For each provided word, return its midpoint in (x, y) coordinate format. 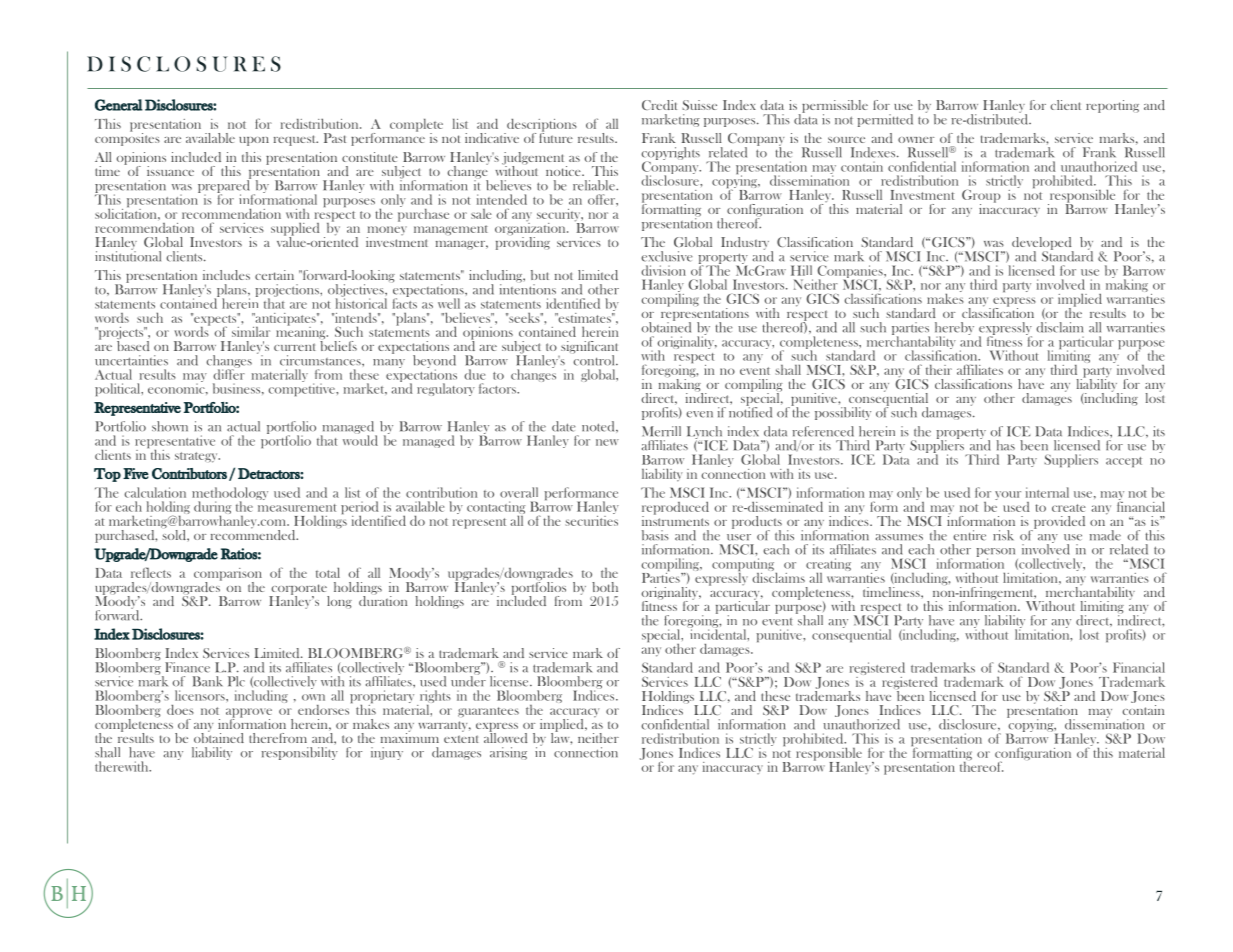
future (556, 136)
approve (249, 714)
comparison (228, 575)
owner (916, 140)
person (997, 554)
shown (170, 426)
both (605, 587)
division (663, 270)
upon (254, 141)
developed (1043, 244)
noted (599, 427)
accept (1124, 462)
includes (226, 275)
